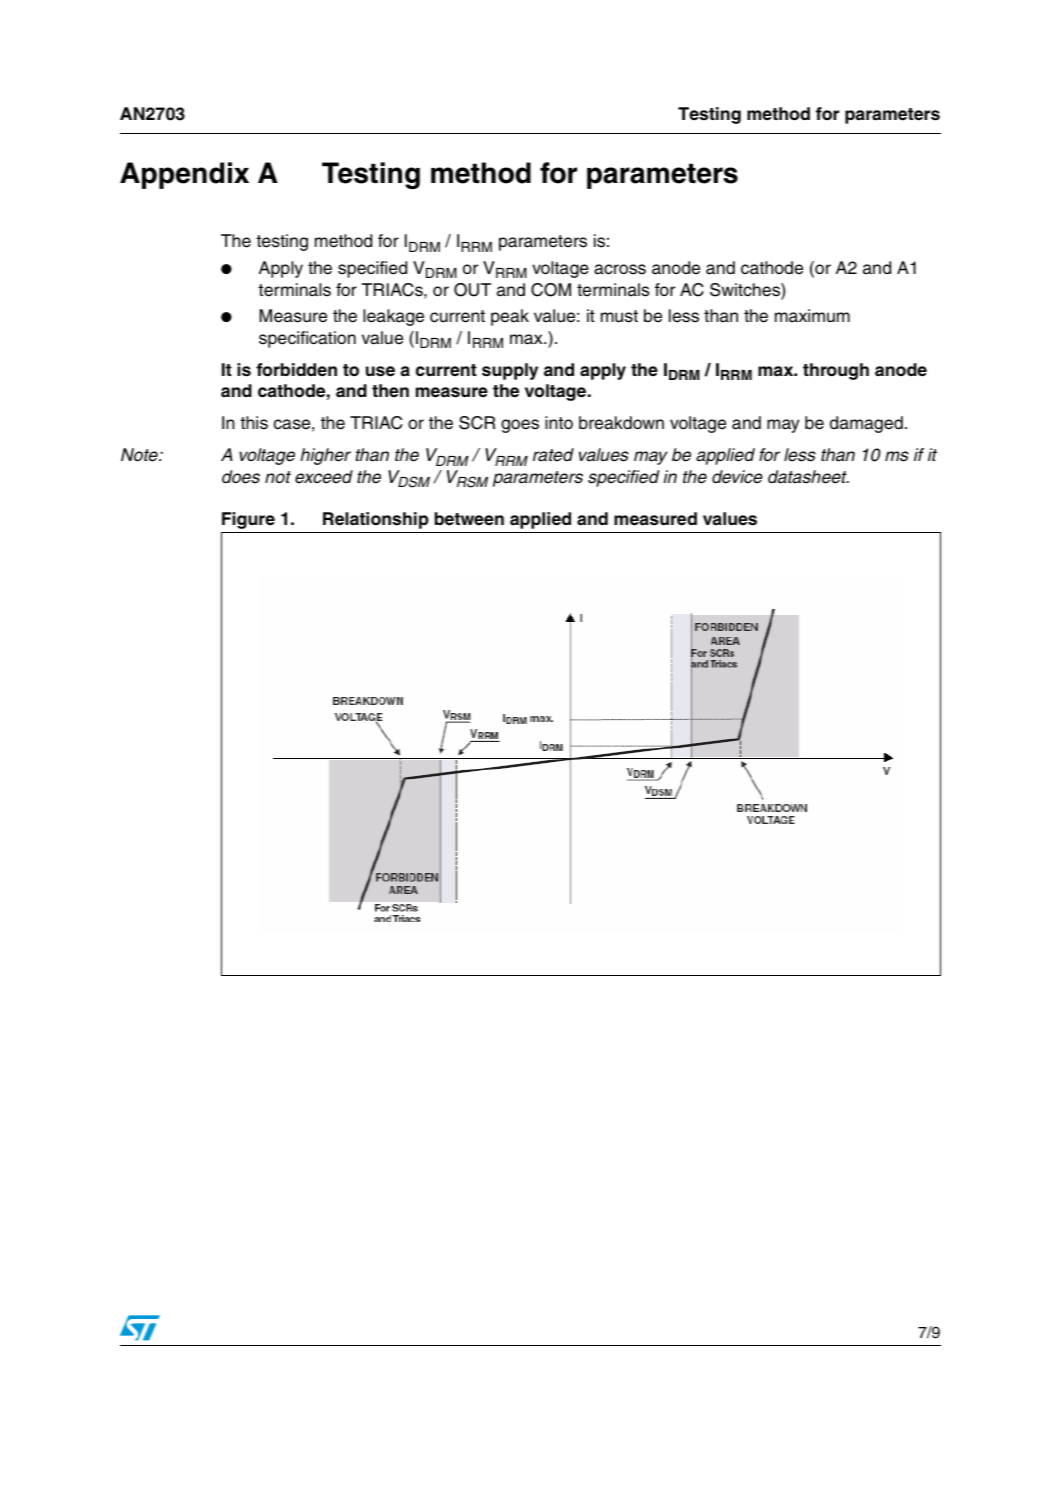 This screenshot has width=1060, height=1500. Describe the element at coordinates (472, 290) in the screenshot. I see `OUT` at that location.
